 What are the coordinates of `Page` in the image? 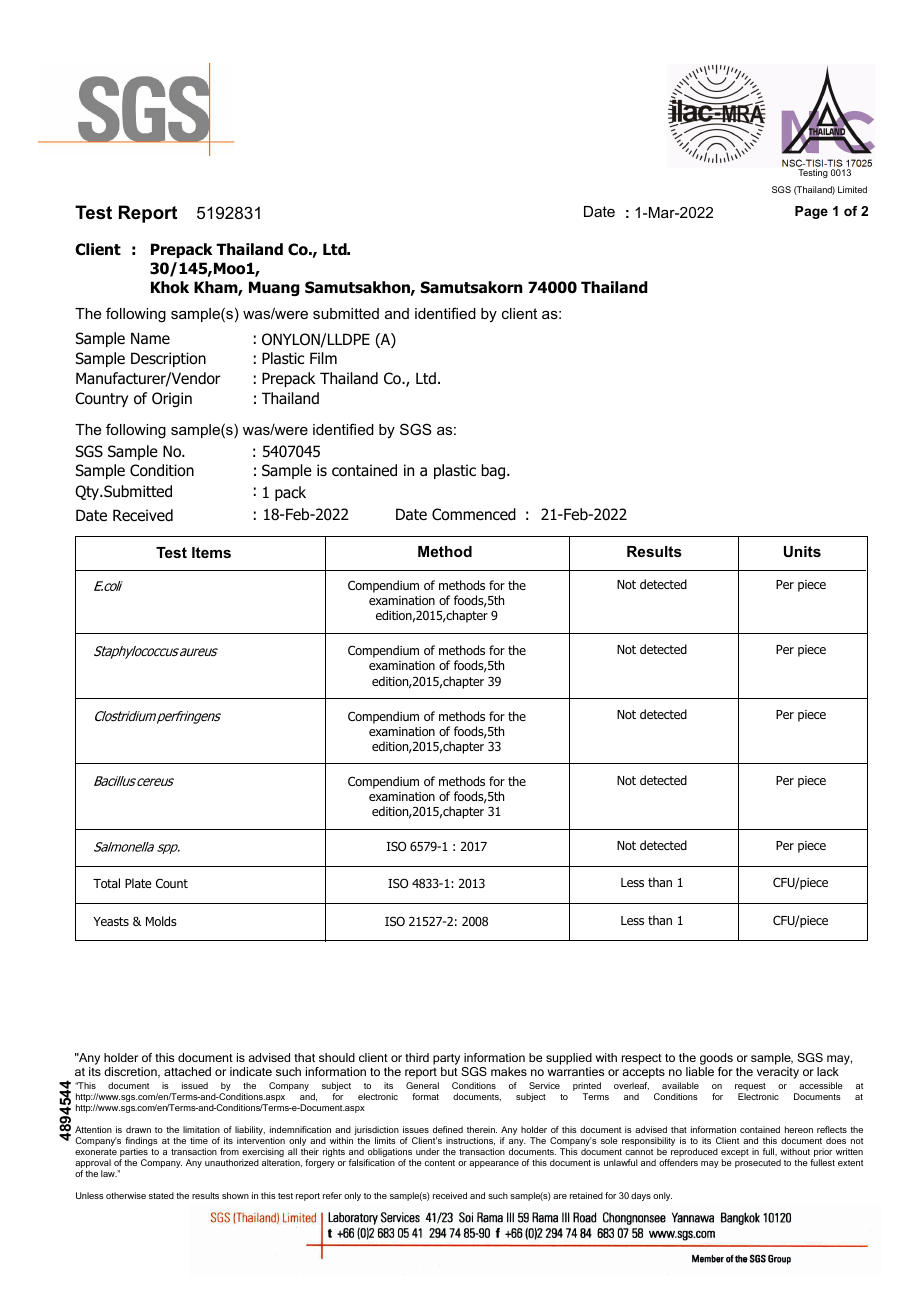 It's located at (811, 212).
